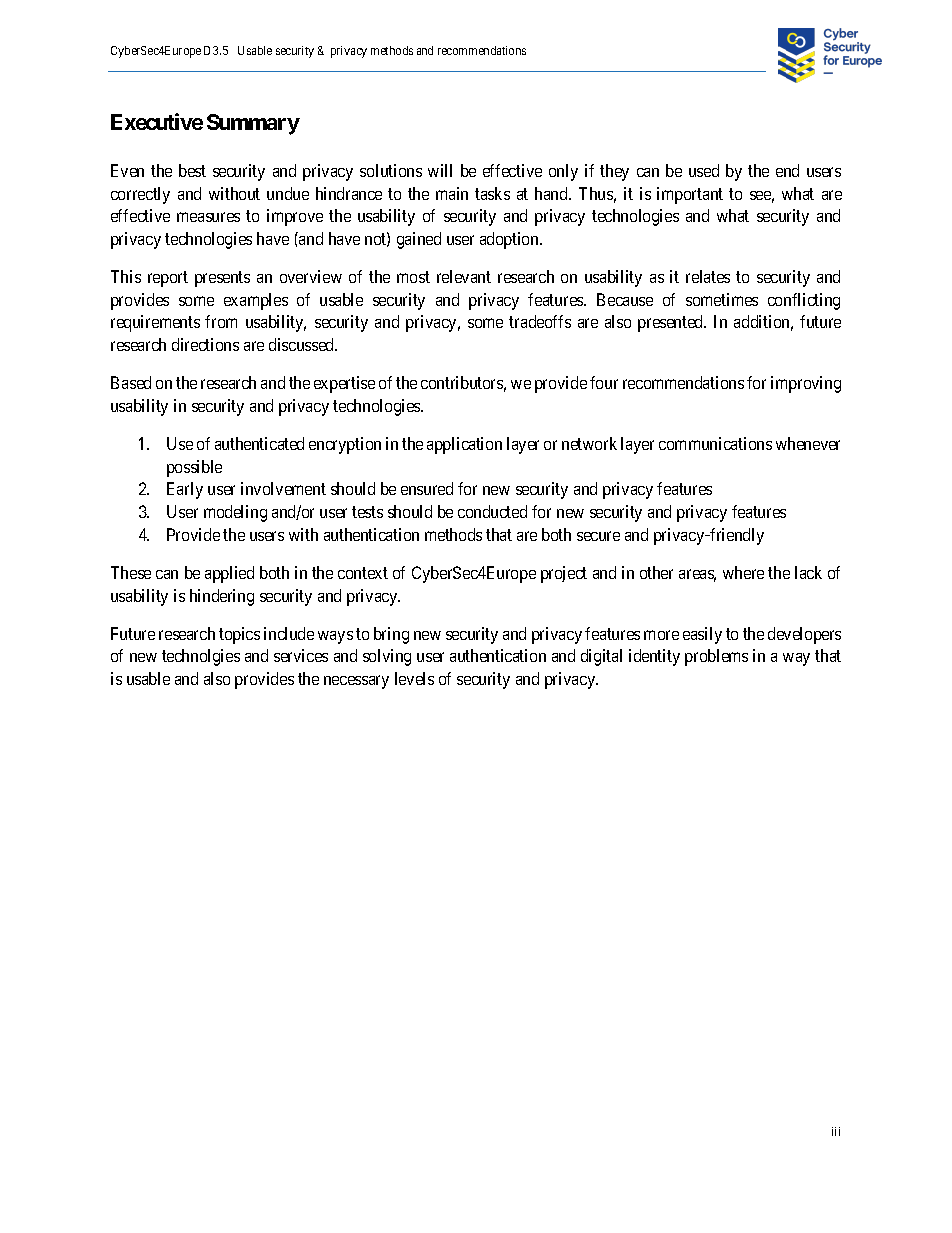 Image resolution: width=952 pixels, height=1233 pixels. Describe the element at coordinates (440, 170) in the document. I see `will` at that location.
